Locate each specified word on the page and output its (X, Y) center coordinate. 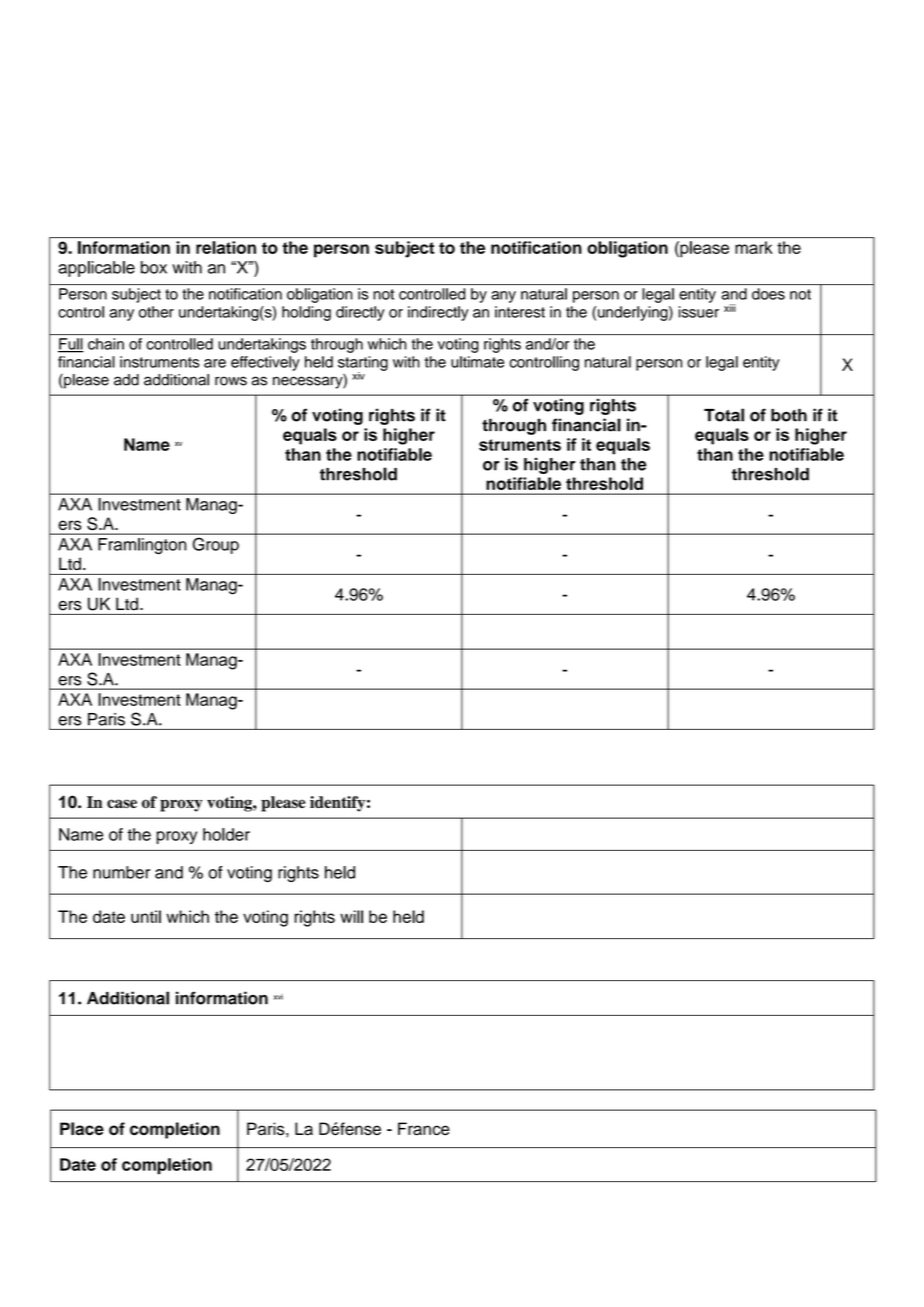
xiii (730, 308)
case (122, 804)
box (154, 267)
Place (82, 1128)
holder (226, 834)
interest (520, 312)
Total (724, 415)
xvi (278, 997)
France (424, 1129)
